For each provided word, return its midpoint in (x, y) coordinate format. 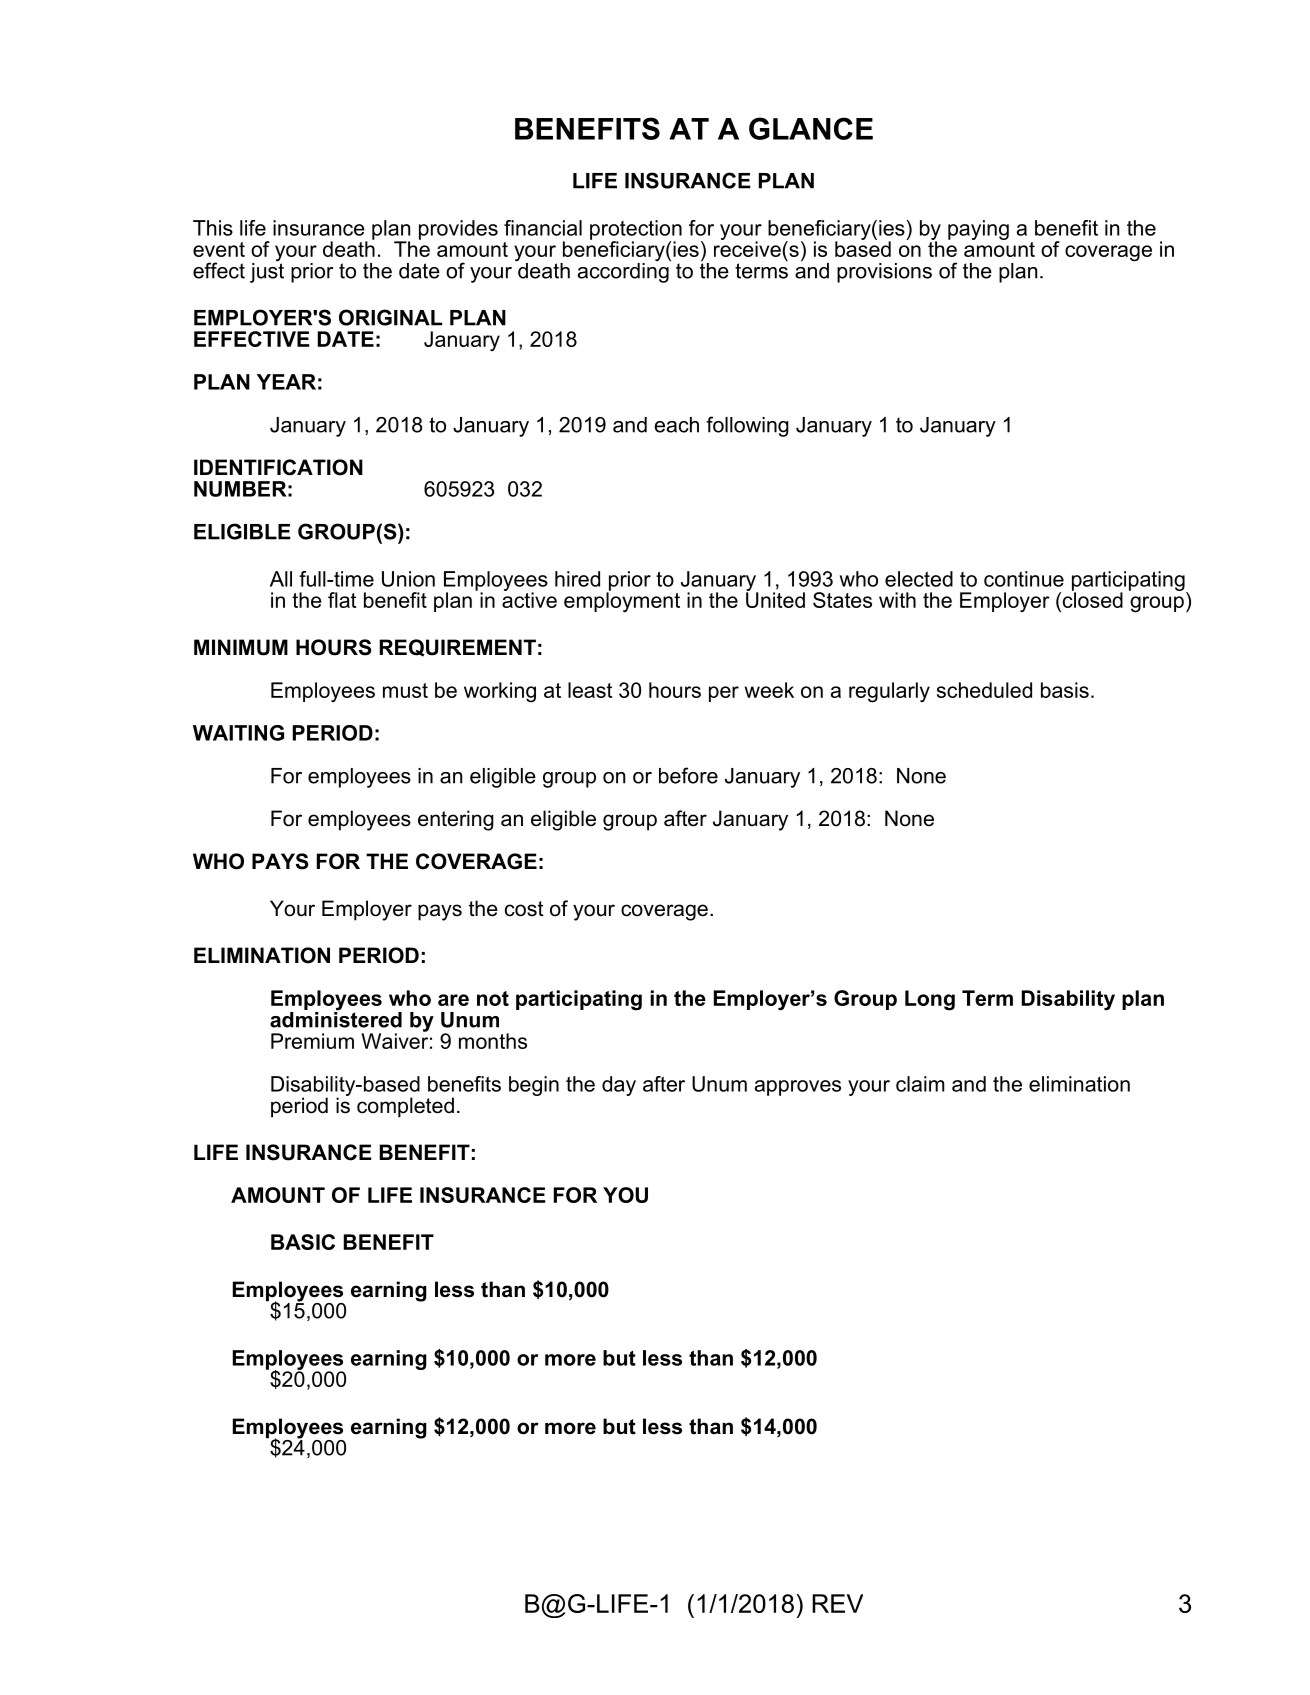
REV (837, 1603)
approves (798, 1088)
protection (636, 231)
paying (978, 230)
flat (342, 600)
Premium (312, 1041)
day (619, 1086)
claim (920, 1084)
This (213, 228)
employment (622, 601)
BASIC (303, 1242)
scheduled (984, 690)
